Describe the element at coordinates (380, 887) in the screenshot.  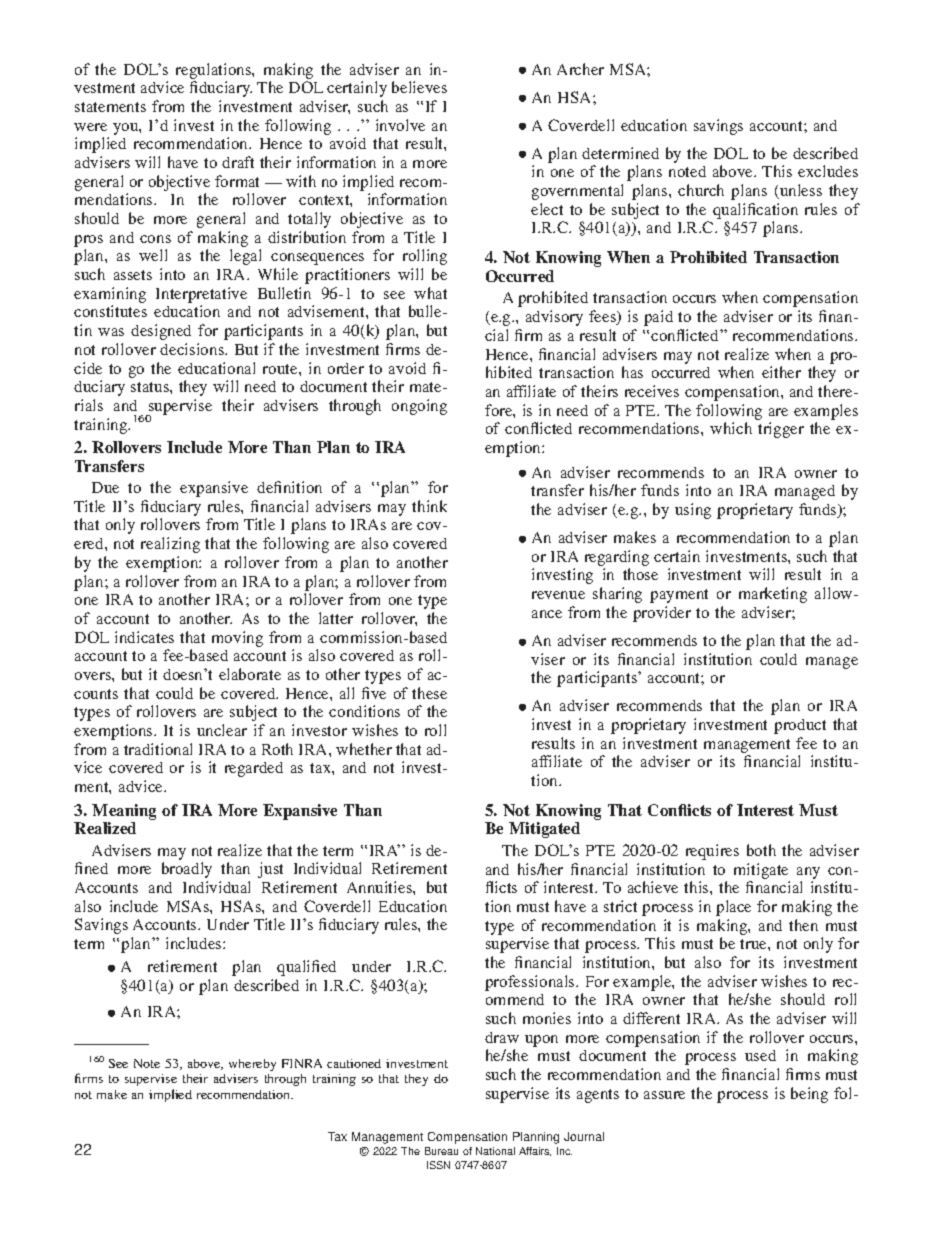
I see `Annuities` at that location.
